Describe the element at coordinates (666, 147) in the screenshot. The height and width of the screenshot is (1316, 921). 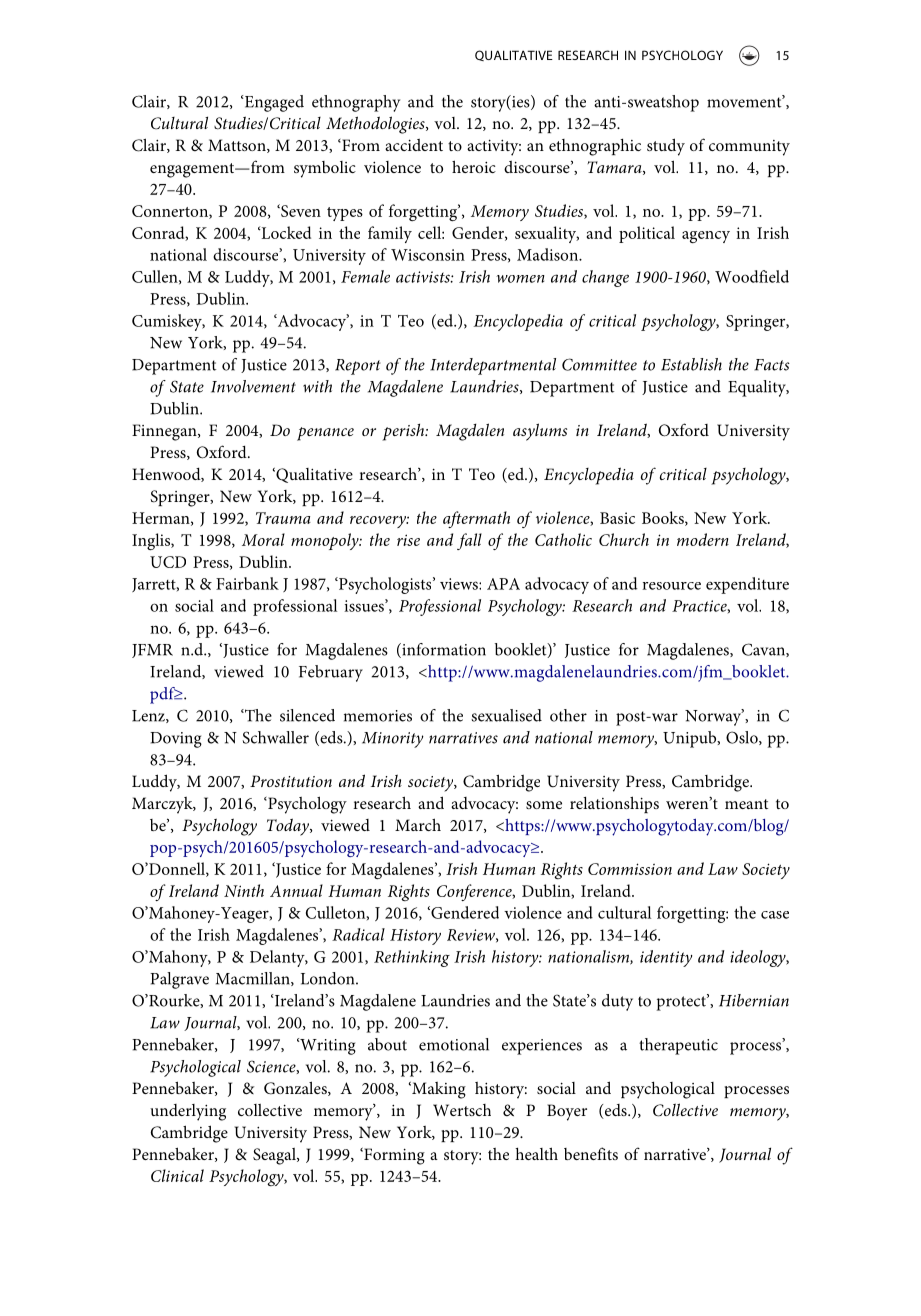
I see `study` at that location.
